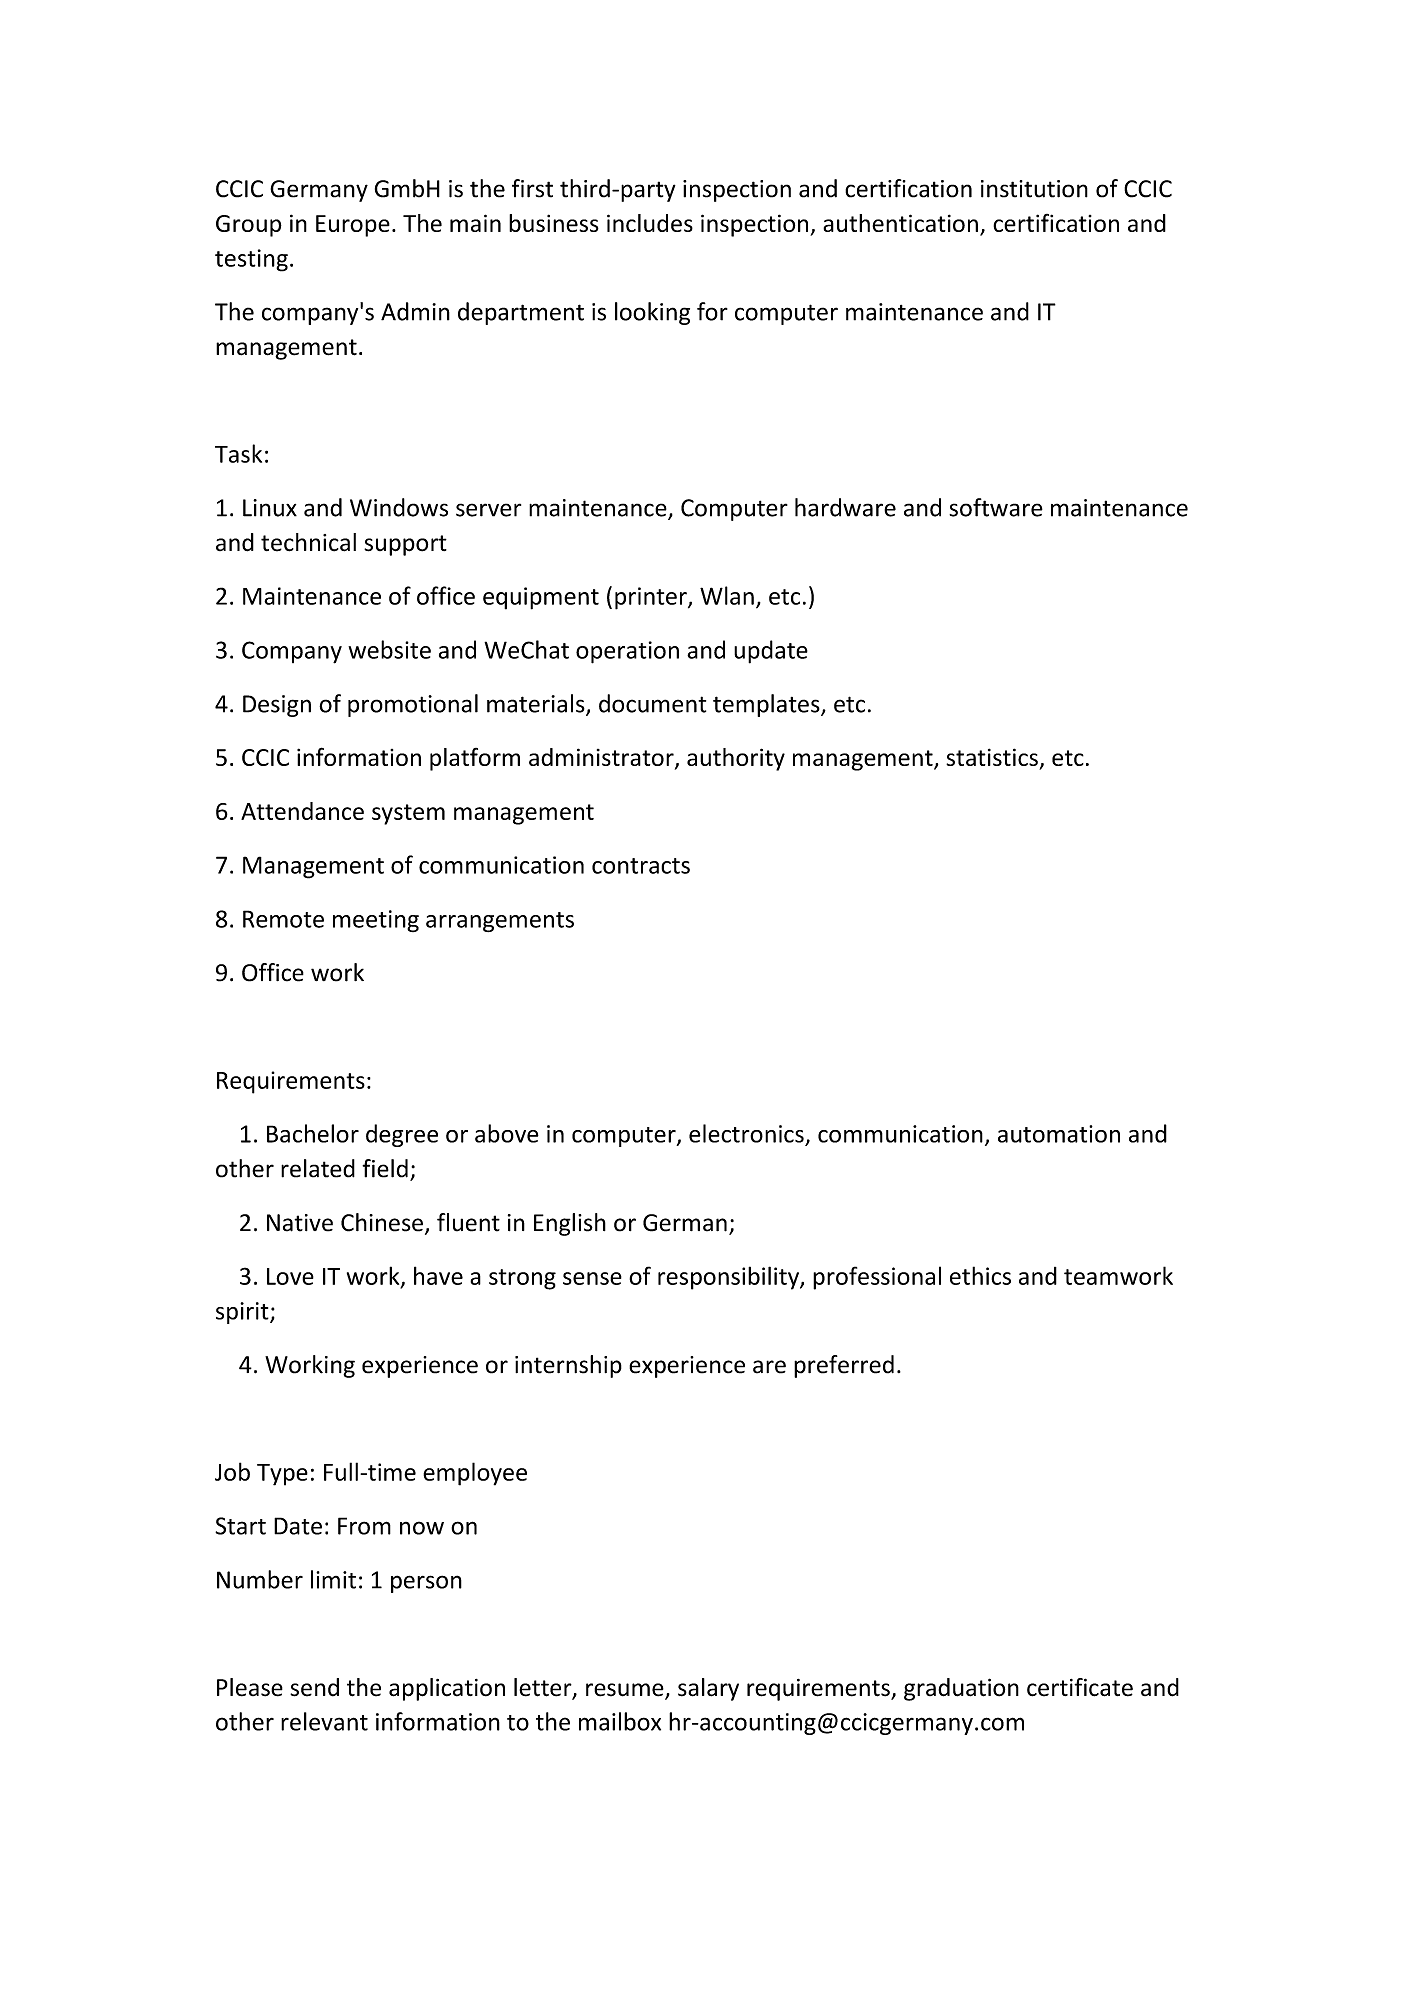 The height and width of the page is (2013, 1423). I want to click on includes, so click(650, 223).
